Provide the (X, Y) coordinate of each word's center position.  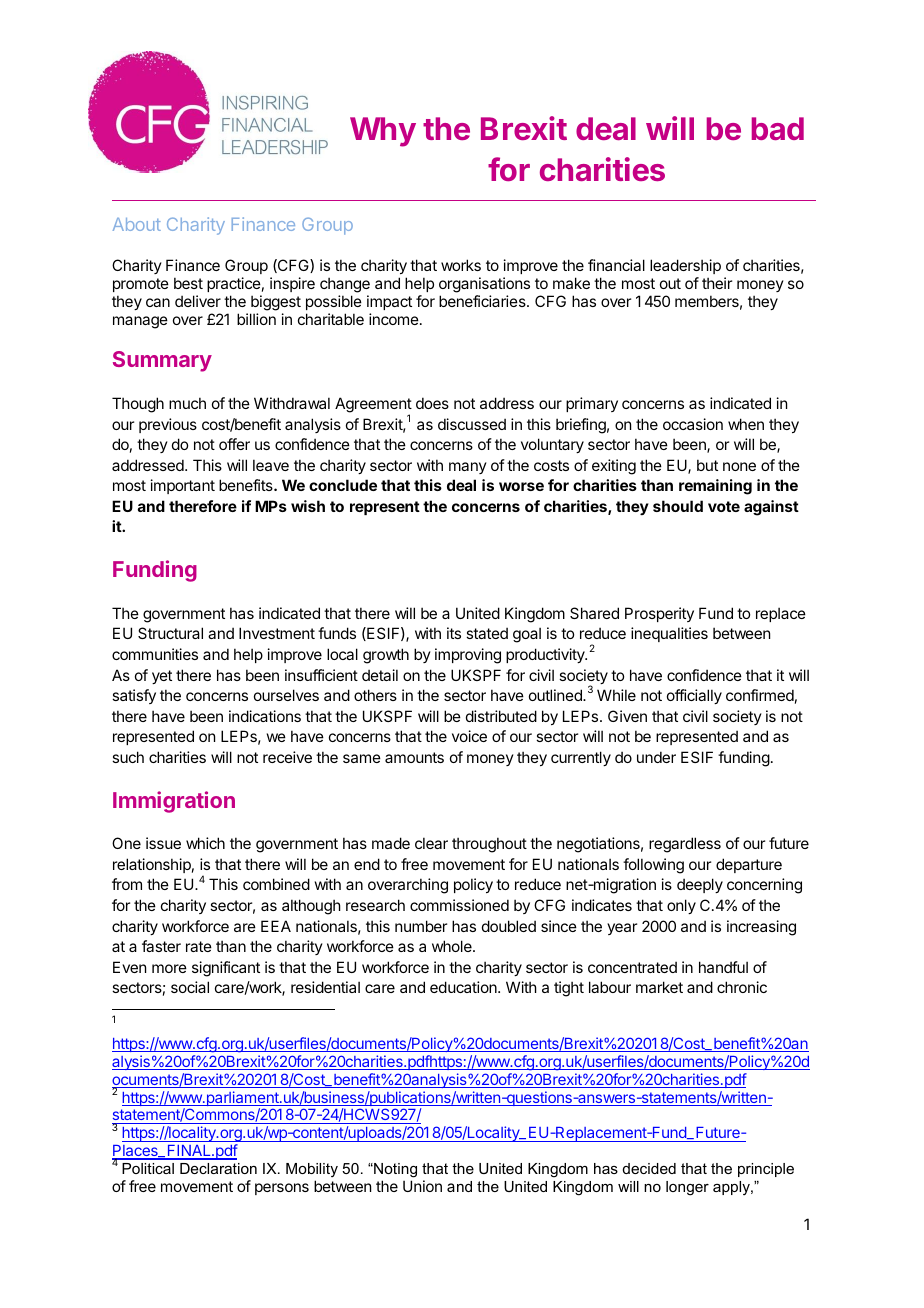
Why (383, 132)
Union (422, 1186)
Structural (170, 633)
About (137, 224)
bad (778, 128)
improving (468, 656)
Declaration (218, 1168)
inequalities (669, 634)
